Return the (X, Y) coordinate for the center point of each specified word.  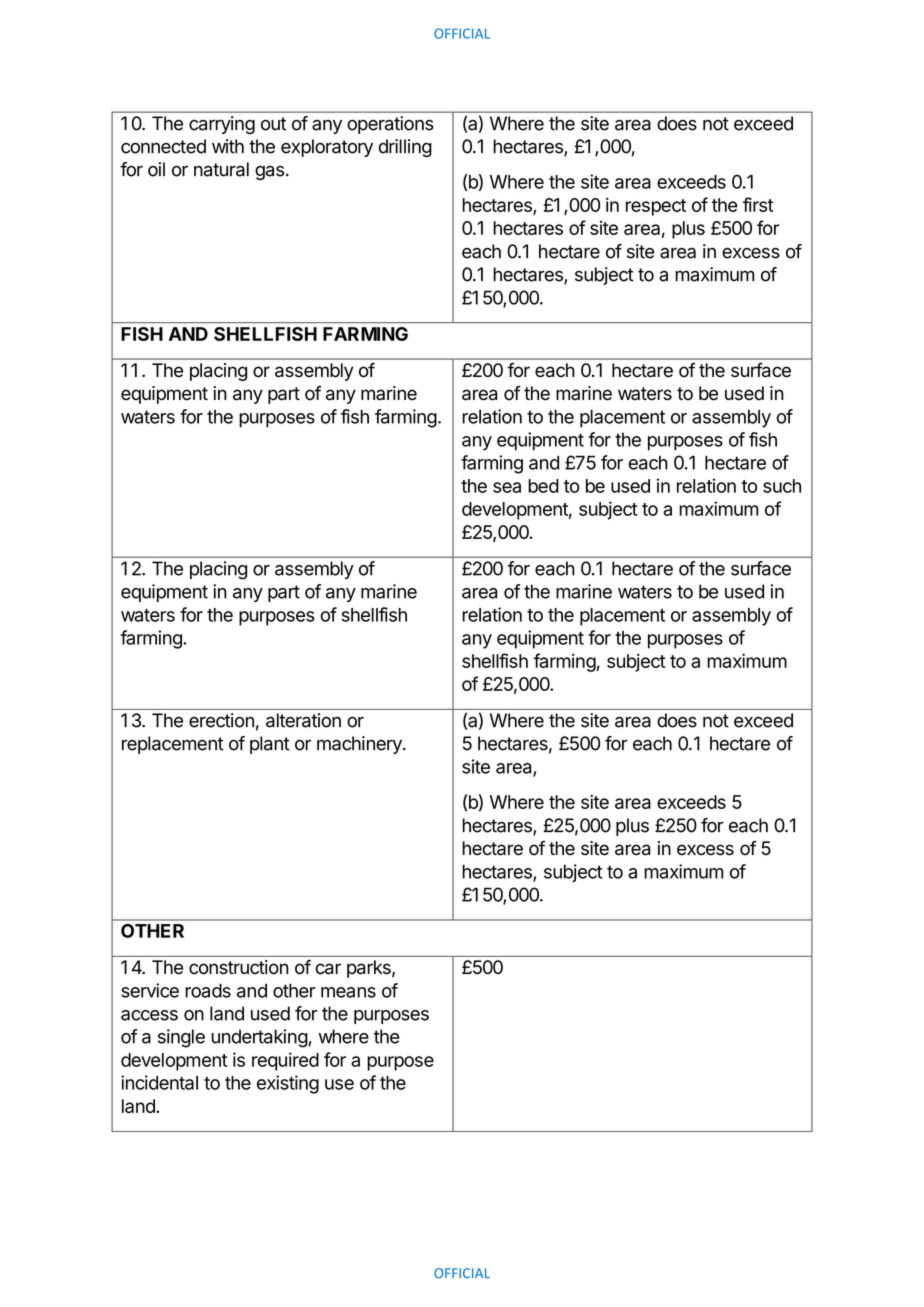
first (758, 204)
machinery (360, 745)
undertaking (260, 1038)
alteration (303, 720)
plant (270, 745)
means (348, 992)
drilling (405, 148)
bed (543, 486)
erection (221, 720)
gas (269, 173)
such (782, 486)
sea (507, 487)
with (228, 146)
